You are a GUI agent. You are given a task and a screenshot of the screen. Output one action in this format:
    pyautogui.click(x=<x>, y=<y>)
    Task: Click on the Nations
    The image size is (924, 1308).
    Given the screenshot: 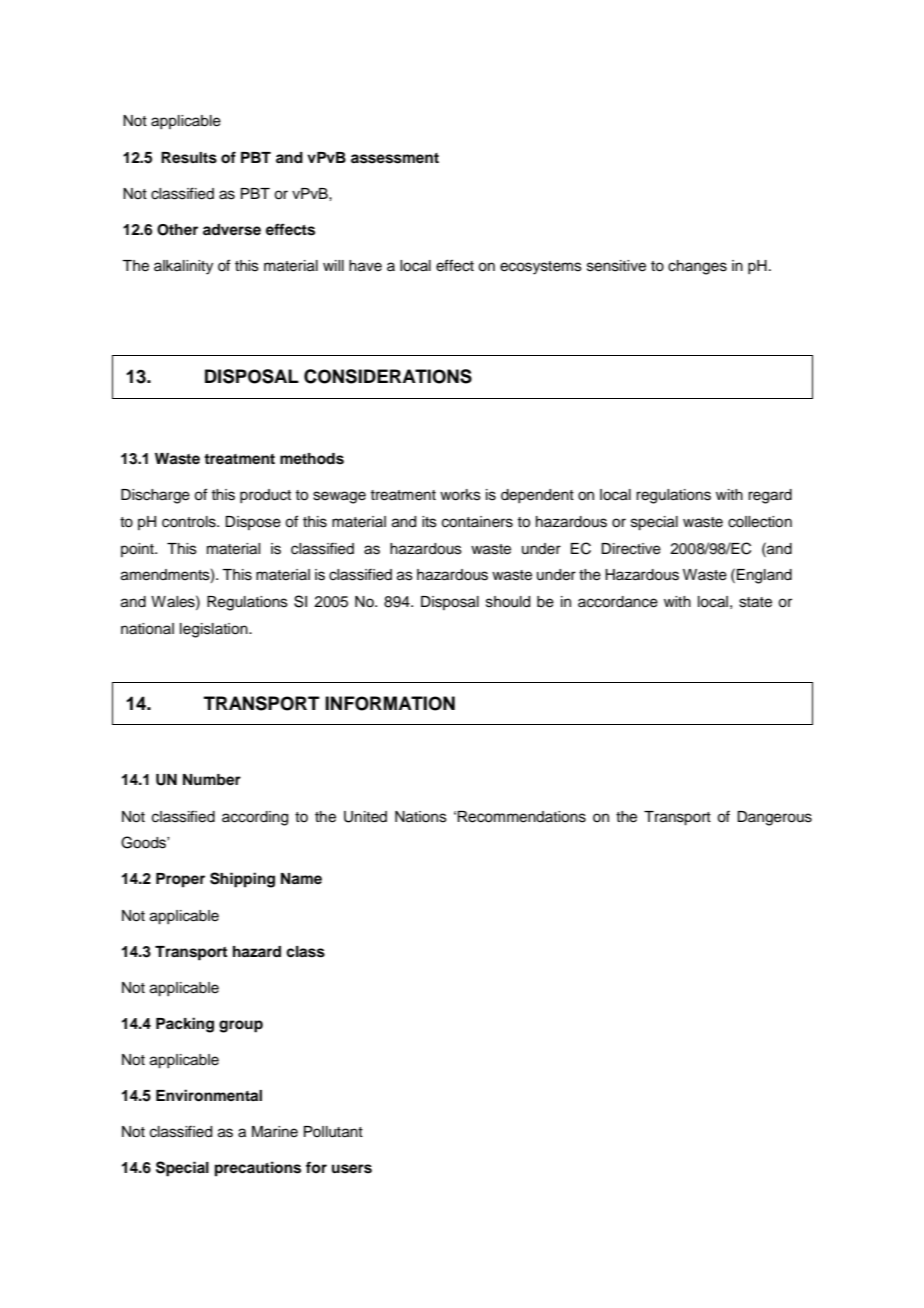 What is the action you would take?
    pyautogui.click(x=421, y=817)
